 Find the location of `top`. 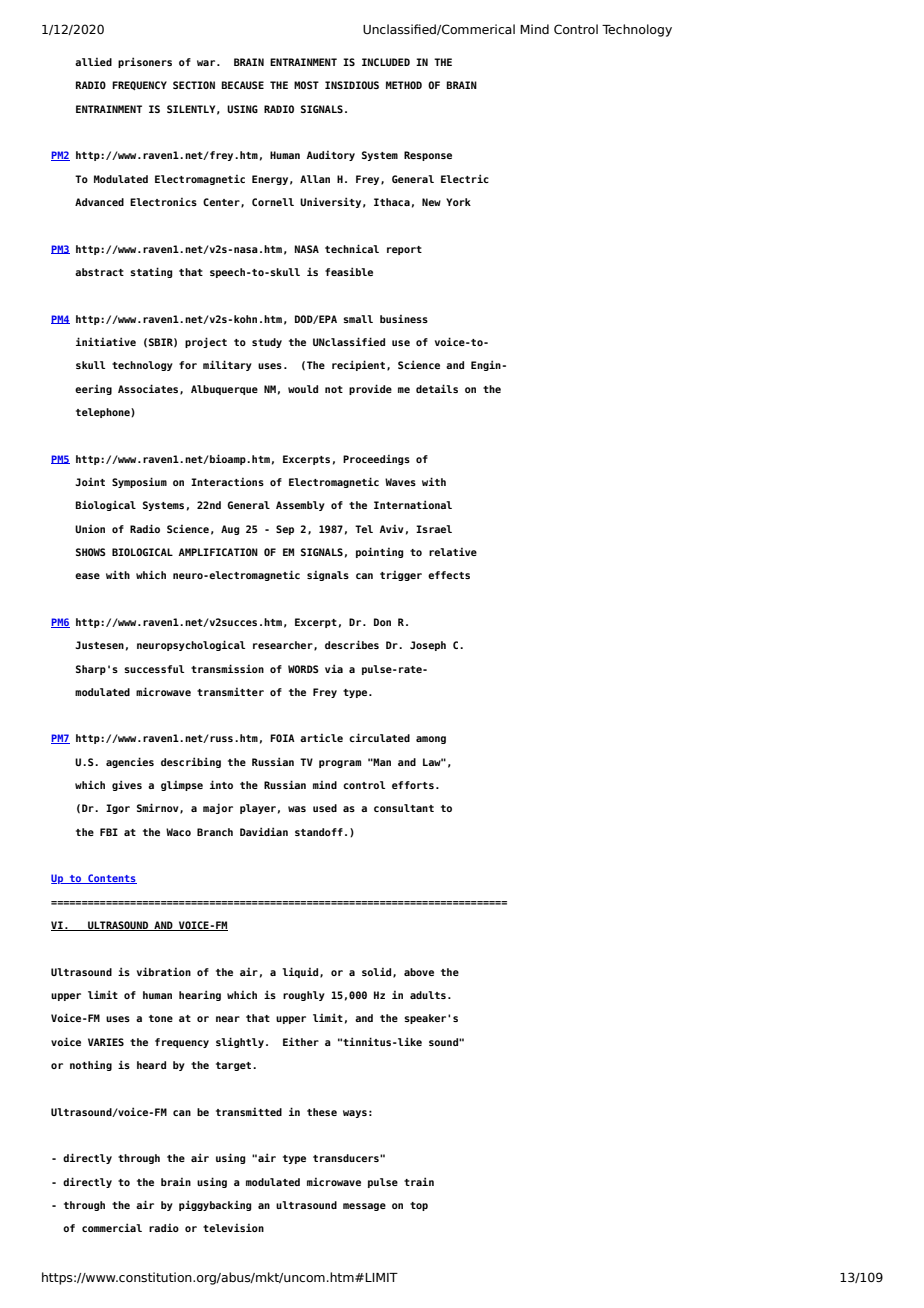

top is located at coordinates (419, 1206).
